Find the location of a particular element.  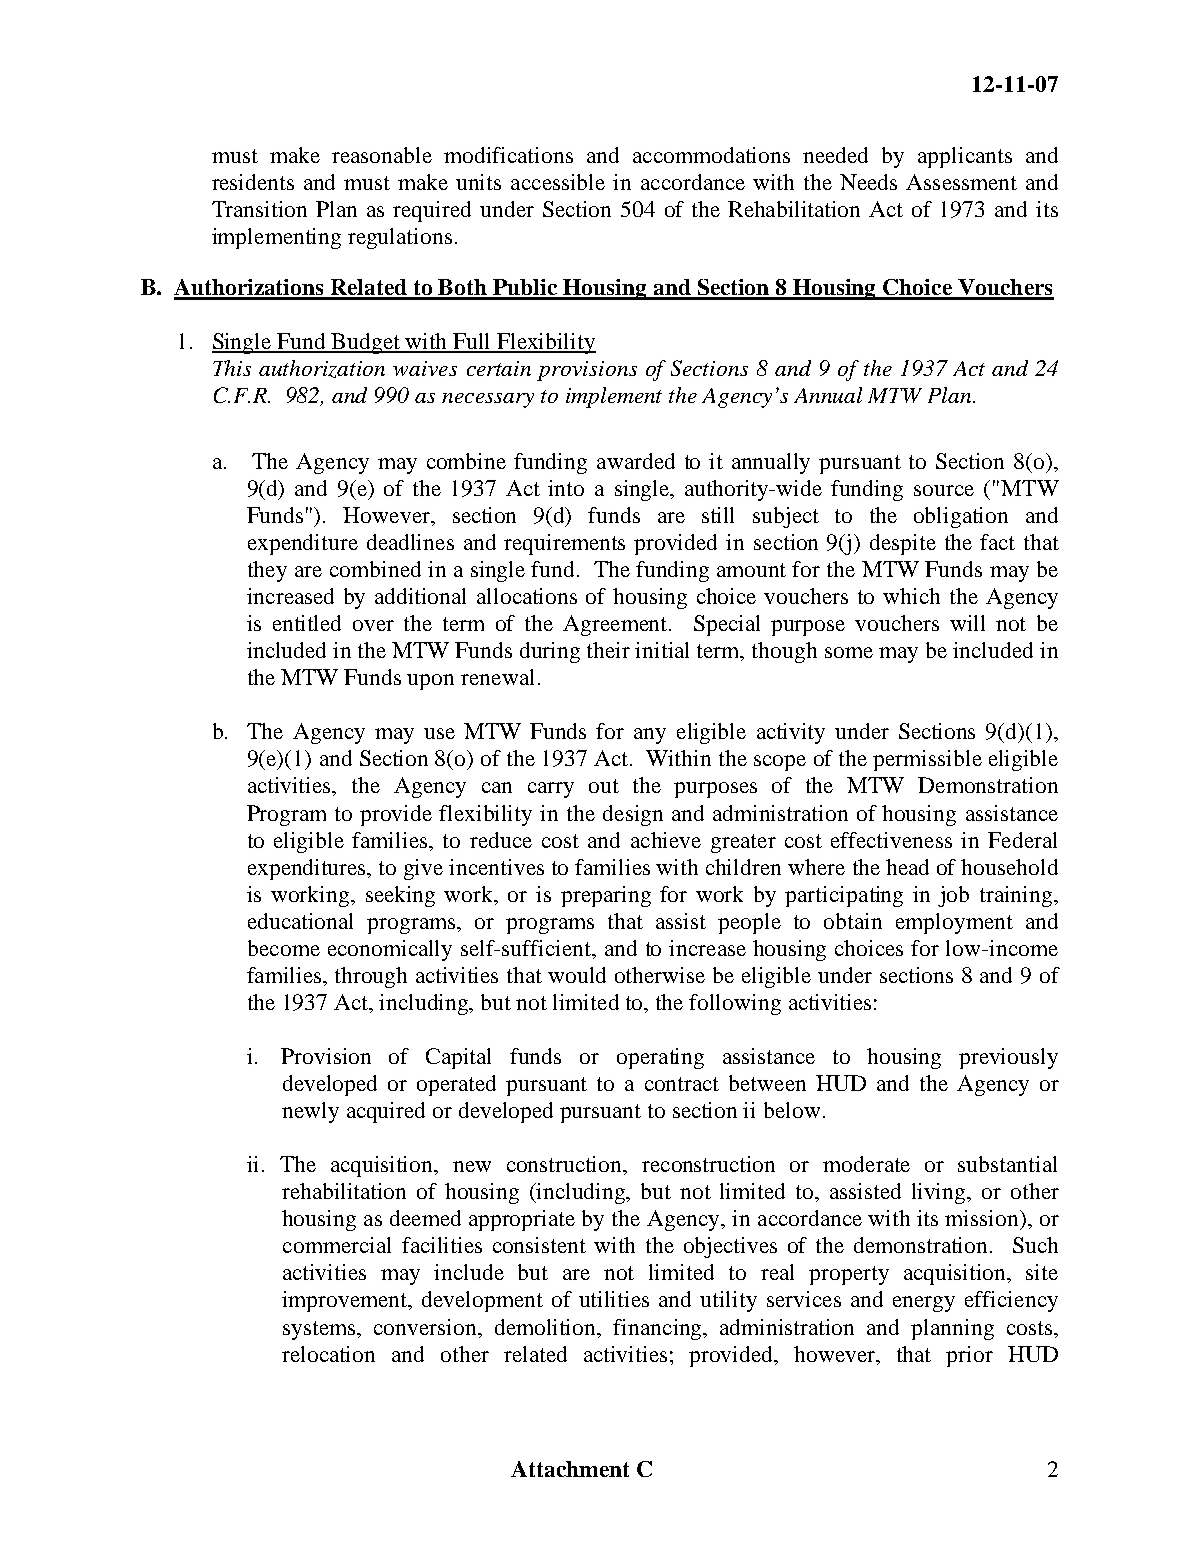

give is located at coordinates (423, 869).
